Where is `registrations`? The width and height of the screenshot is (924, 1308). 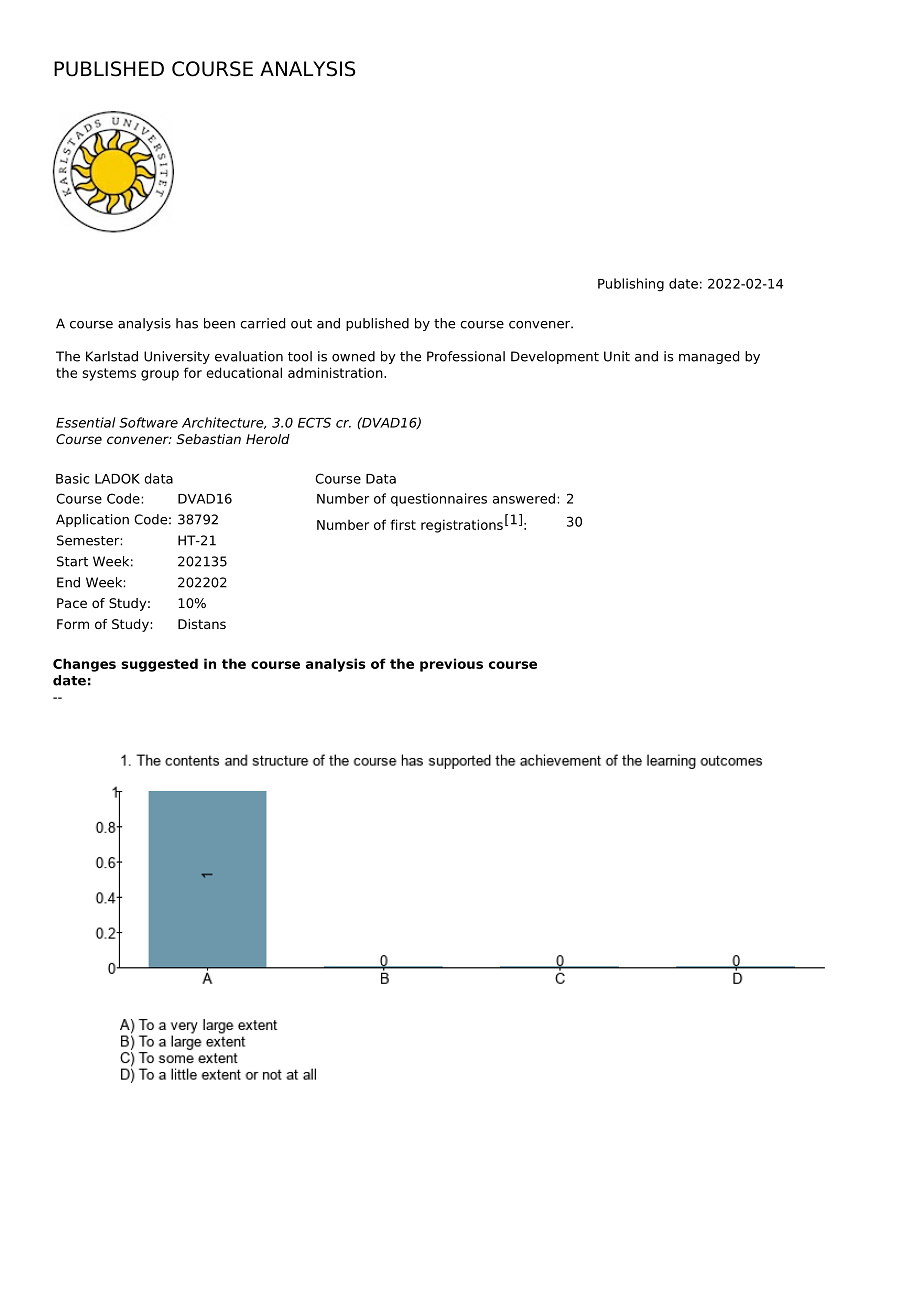
registrations is located at coordinates (462, 526).
